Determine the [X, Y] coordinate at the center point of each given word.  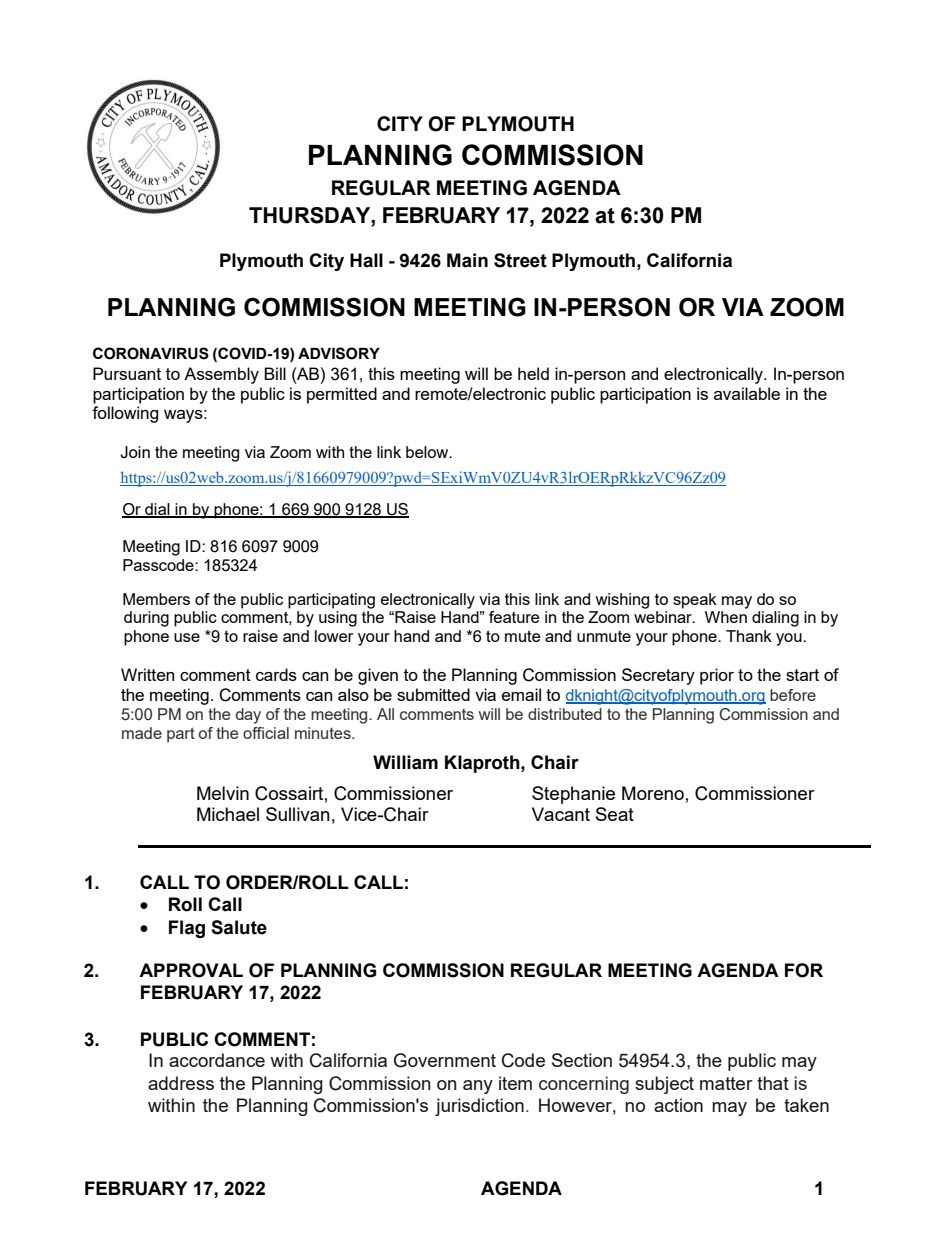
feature [514, 617]
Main [467, 260]
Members [156, 599]
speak [695, 601]
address [181, 1083]
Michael [228, 814]
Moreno [653, 793]
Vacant [561, 814]
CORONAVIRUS [151, 353]
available [747, 393]
